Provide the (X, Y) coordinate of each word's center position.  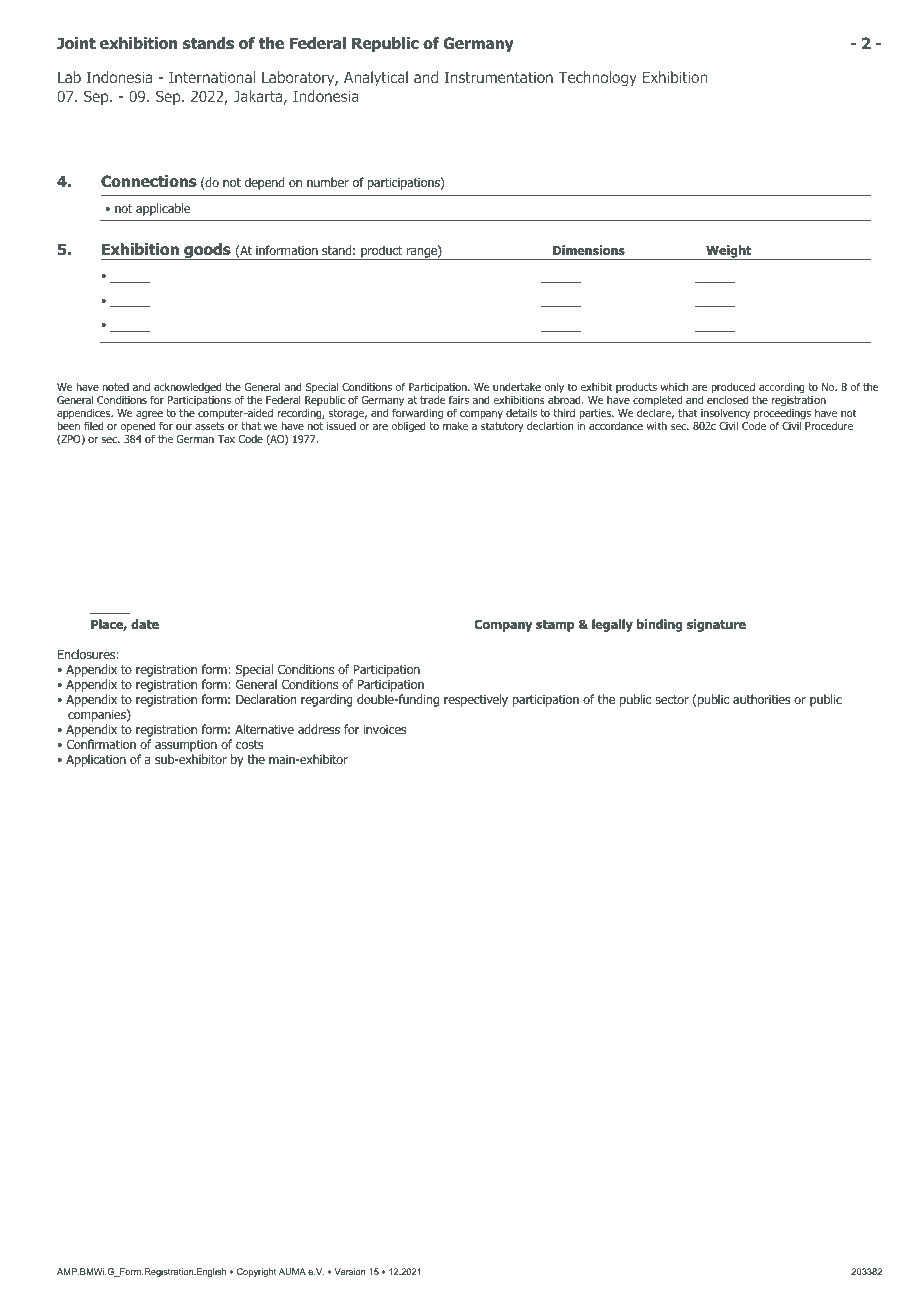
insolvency (725, 414)
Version (350, 1271)
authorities (762, 699)
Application (96, 760)
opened (138, 429)
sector (672, 699)
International (212, 77)
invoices (385, 729)
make (455, 425)
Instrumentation (499, 77)
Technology (597, 78)
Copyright (256, 1272)
